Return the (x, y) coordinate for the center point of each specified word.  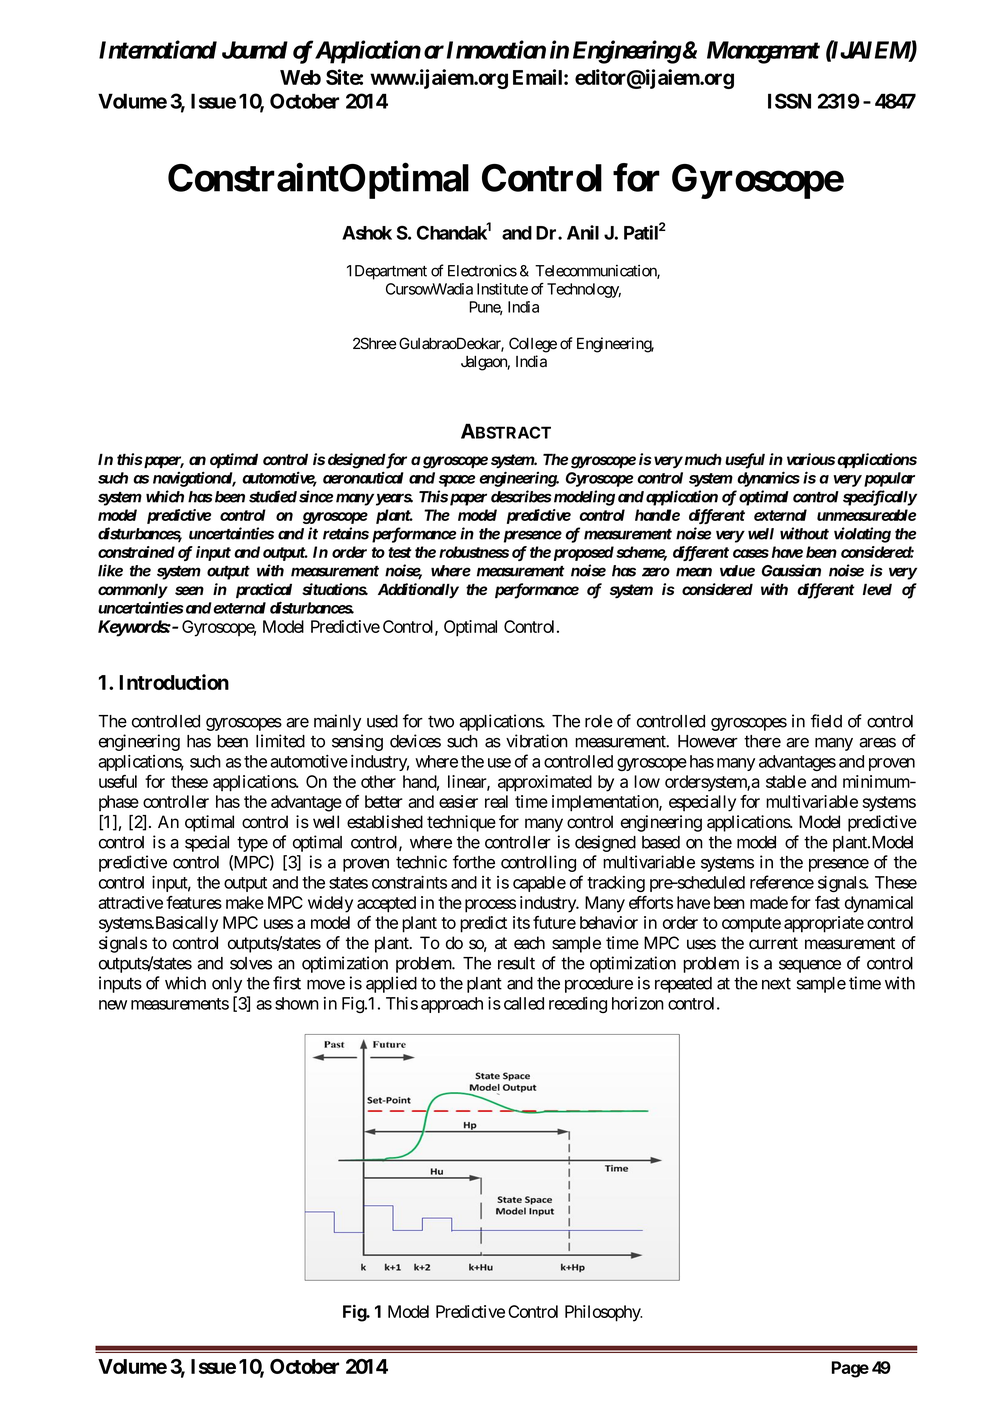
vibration (537, 741)
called (524, 1003)
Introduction (174, 682)
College (533, 345)
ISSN (789, 101)
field (826, 721)
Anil (583, 232)
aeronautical (363, 477)
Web (300, 77)
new (113, 1005)
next (776, 983)
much (702, 459)
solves (251, 963)
